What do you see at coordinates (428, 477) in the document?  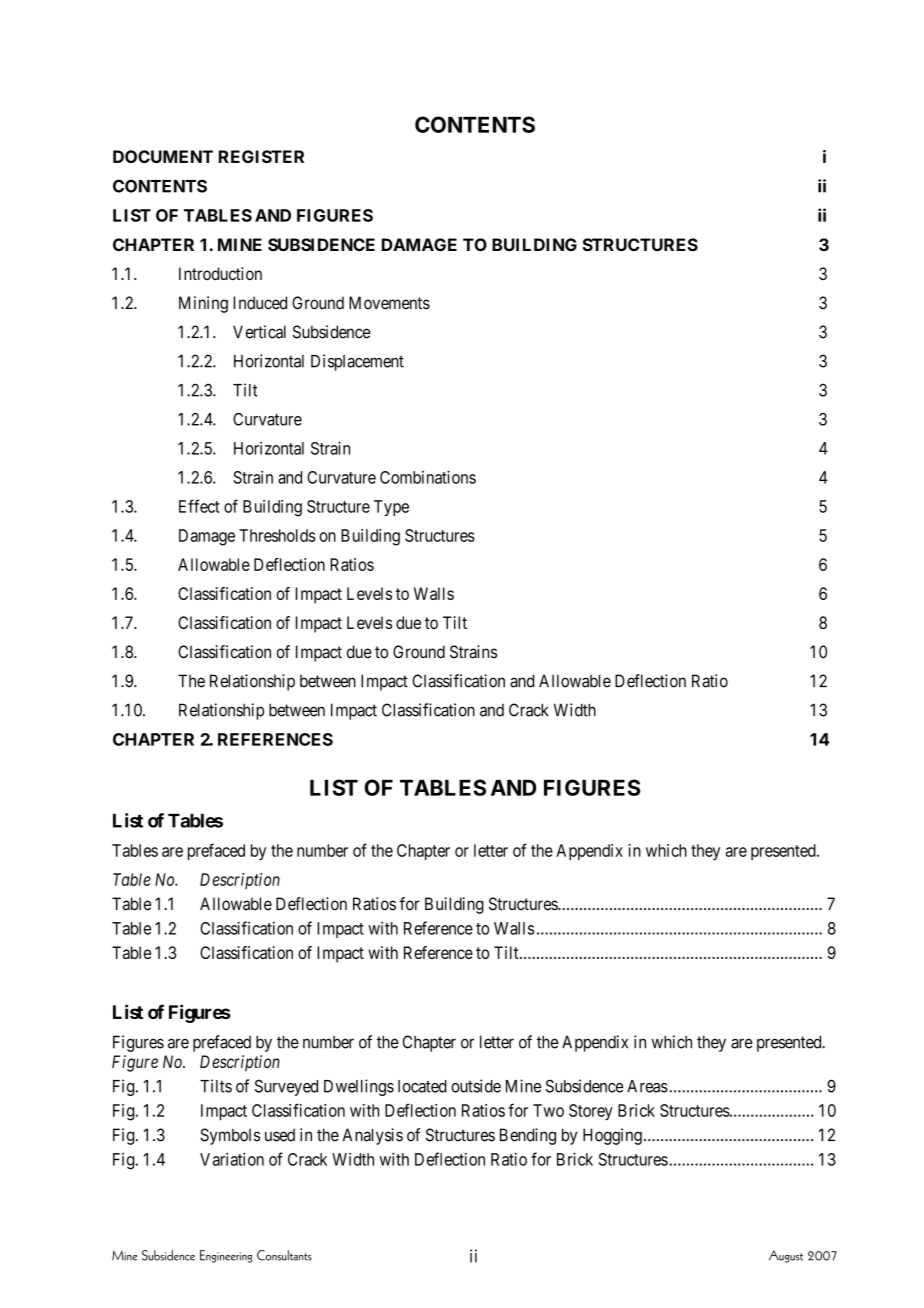 I see `Combinations` at bounding box center [428, 477].
